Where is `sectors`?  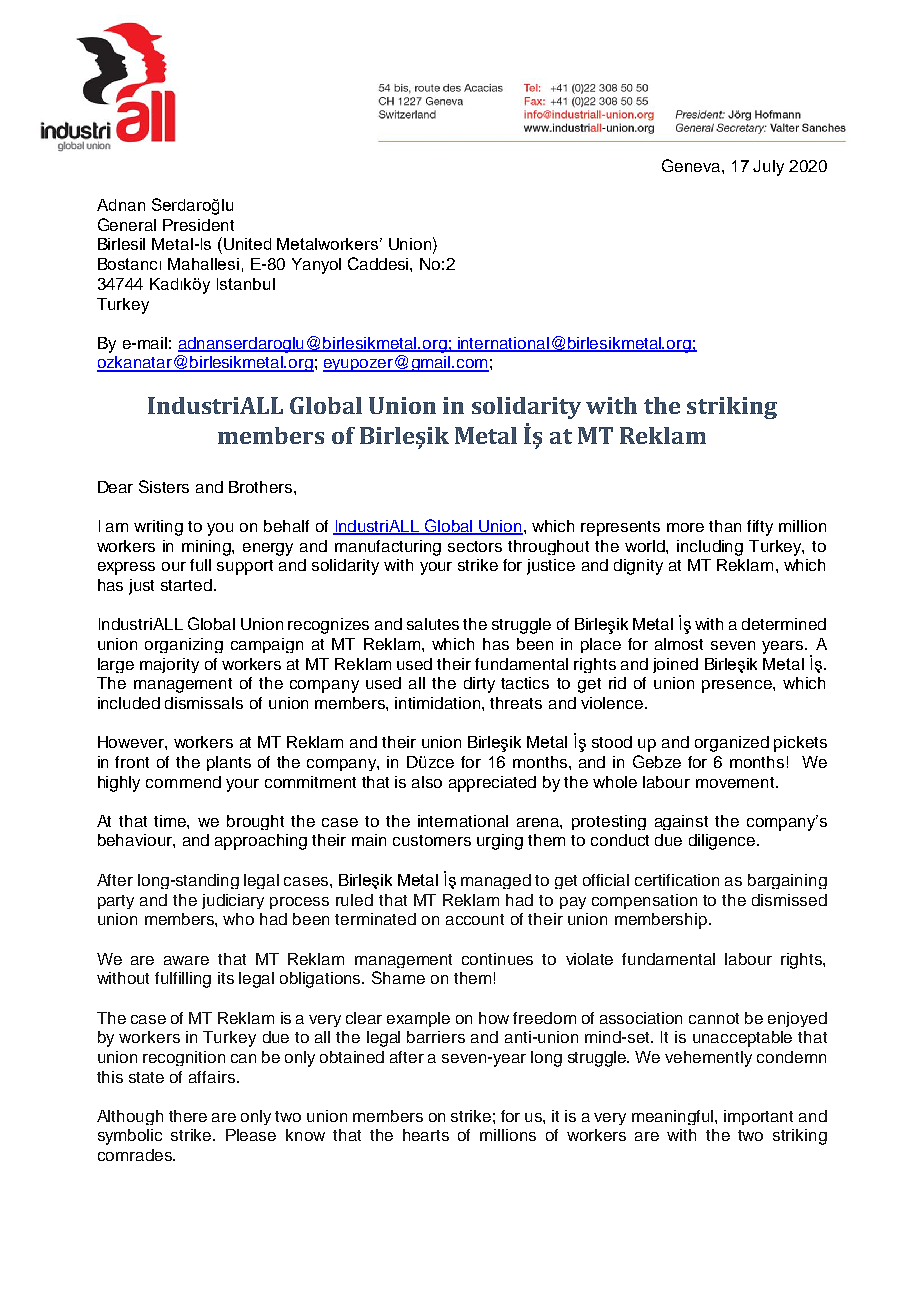
sectors is located at coordinates (475, 546).
